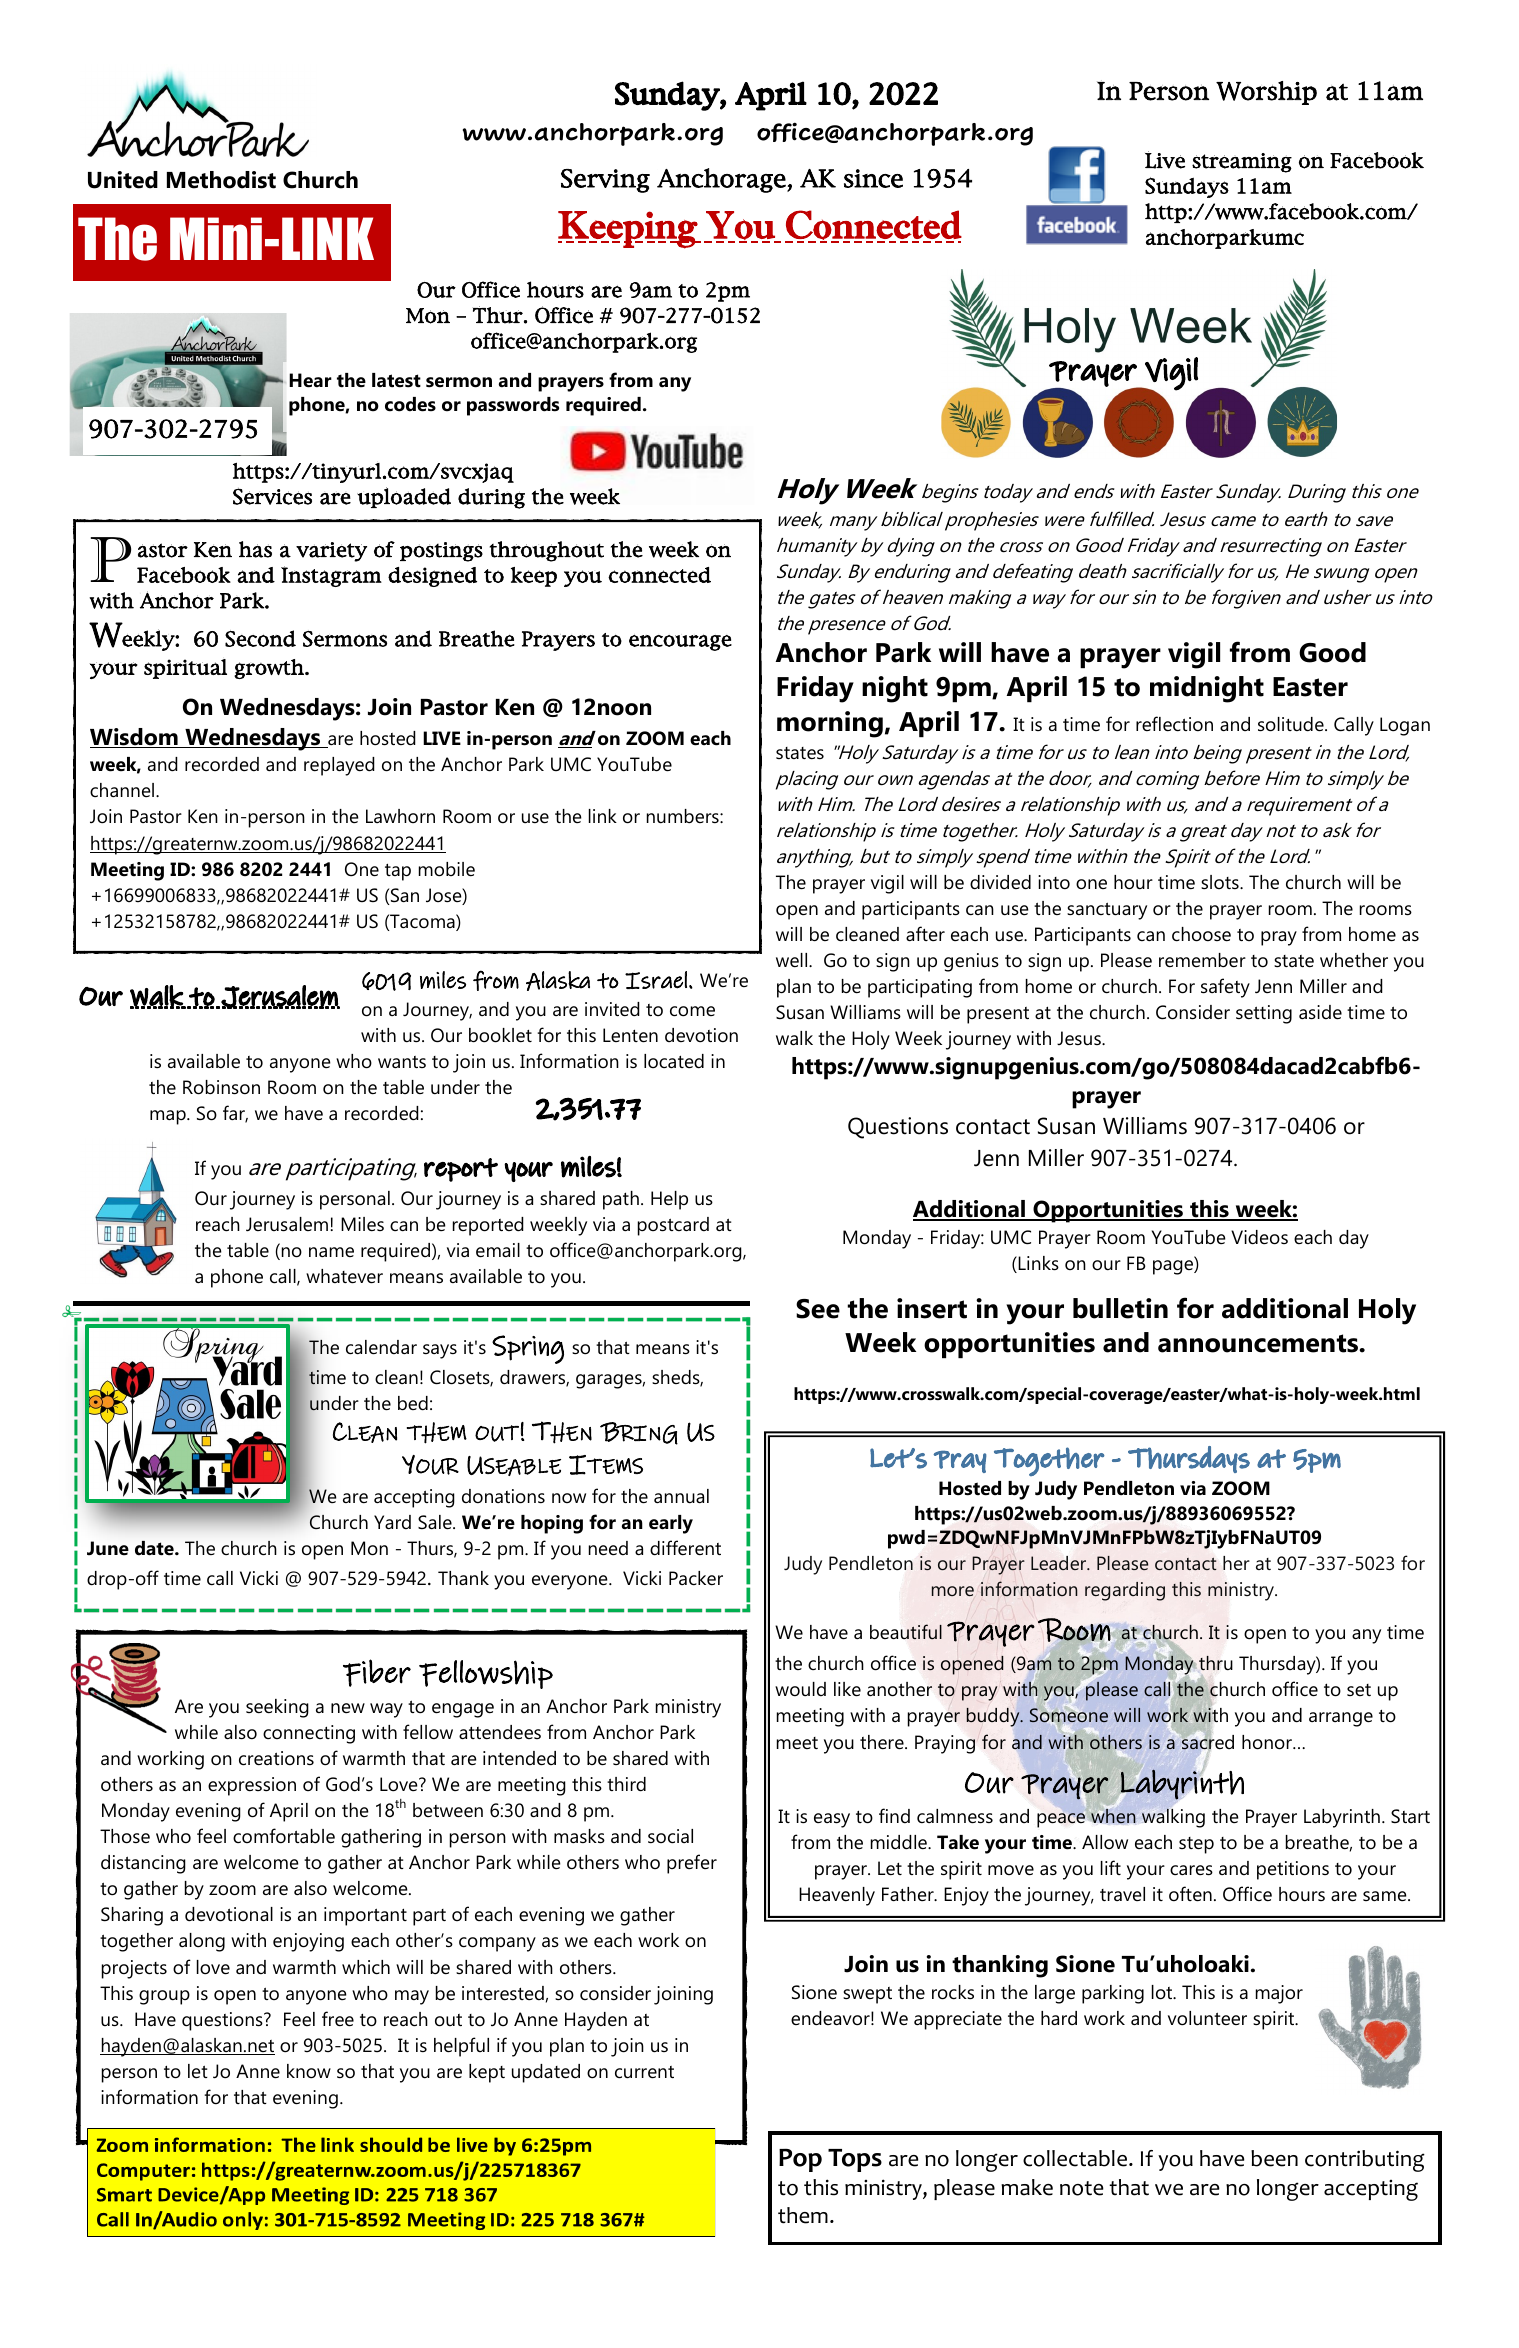 This screenshot has height=2348, width=1519. Describe the element at coordinates (1125, 1591) in the screenshot. I see `regarding` at that location.
